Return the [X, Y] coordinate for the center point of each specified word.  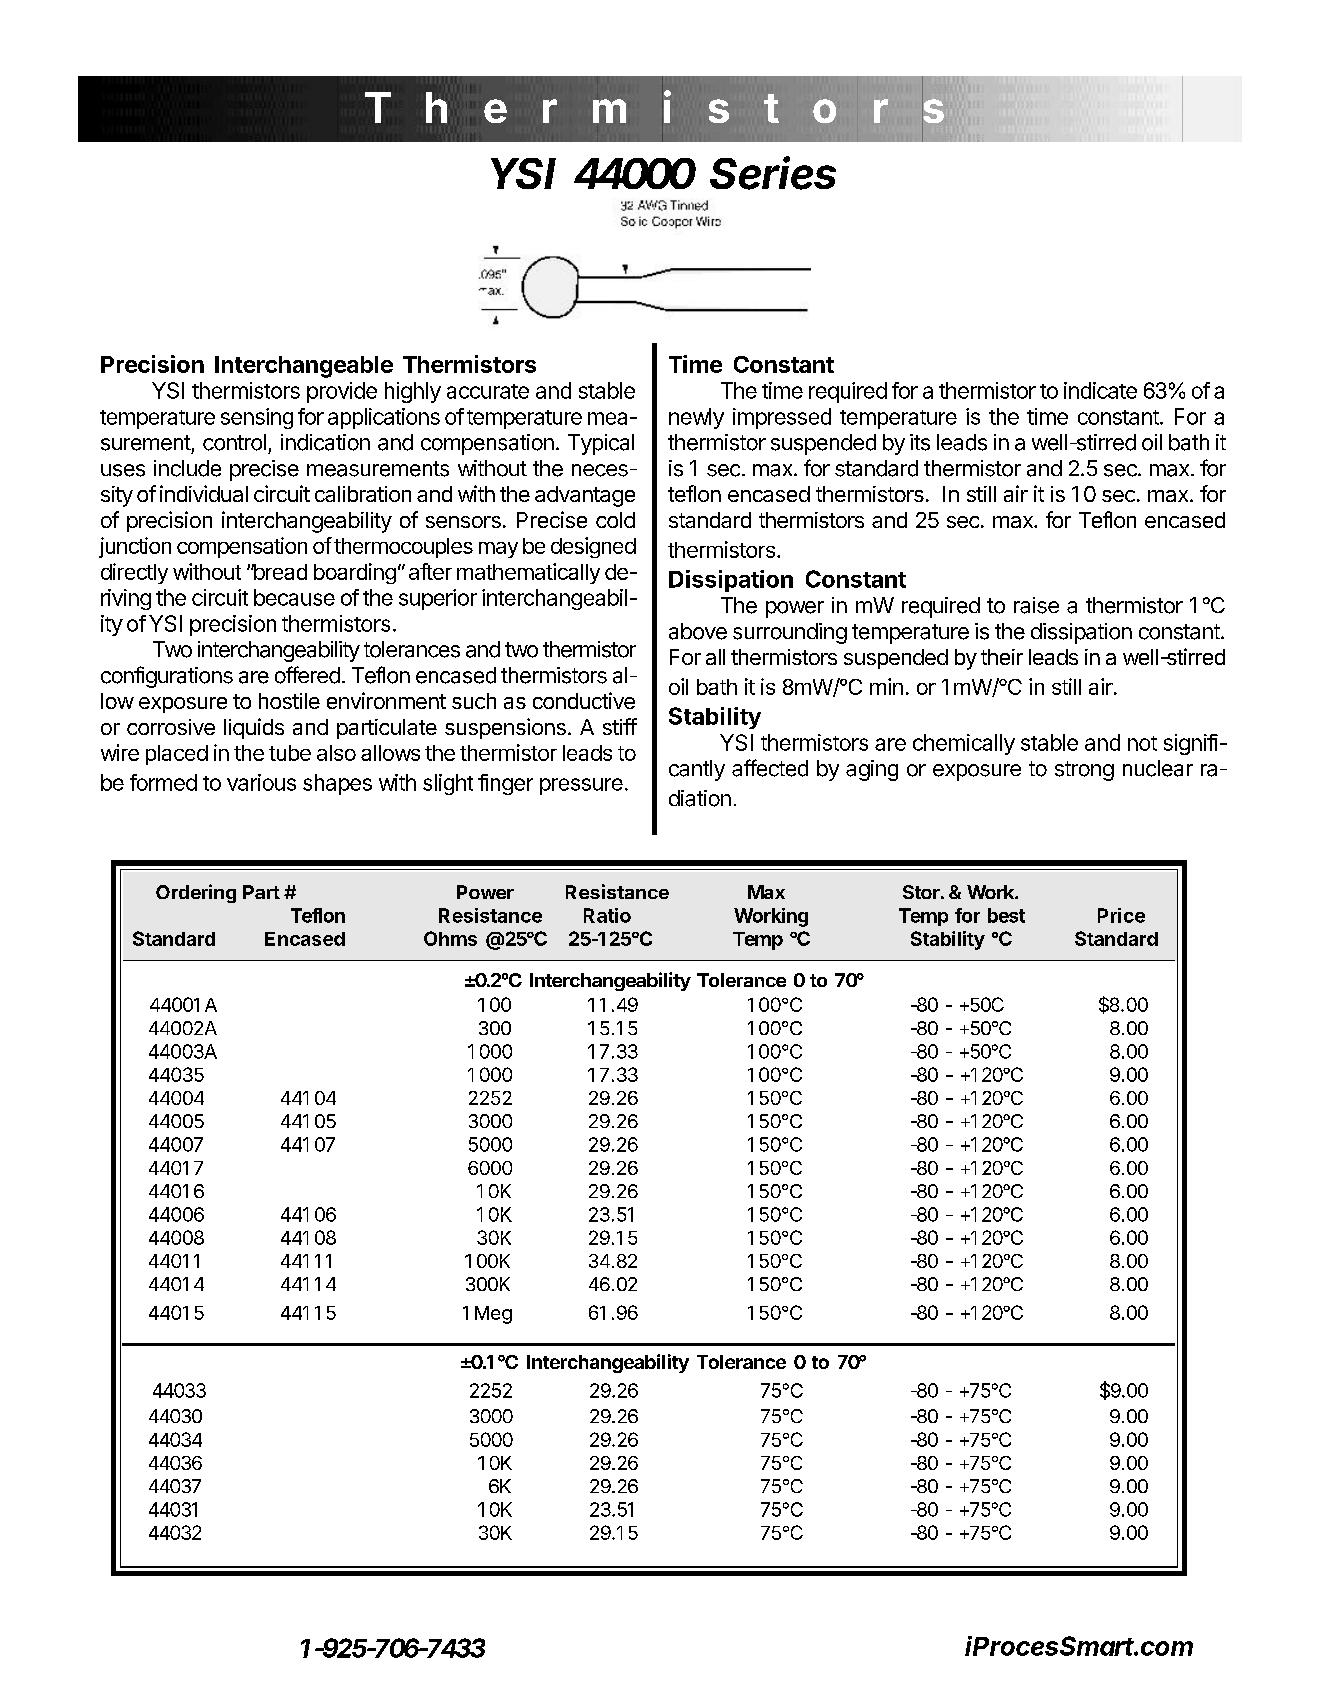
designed [593, 547]
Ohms [450, 938]
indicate [1100, 390]
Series [773, 173]
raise [1036, 605]
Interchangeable [304, 367]
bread [279, 572]
